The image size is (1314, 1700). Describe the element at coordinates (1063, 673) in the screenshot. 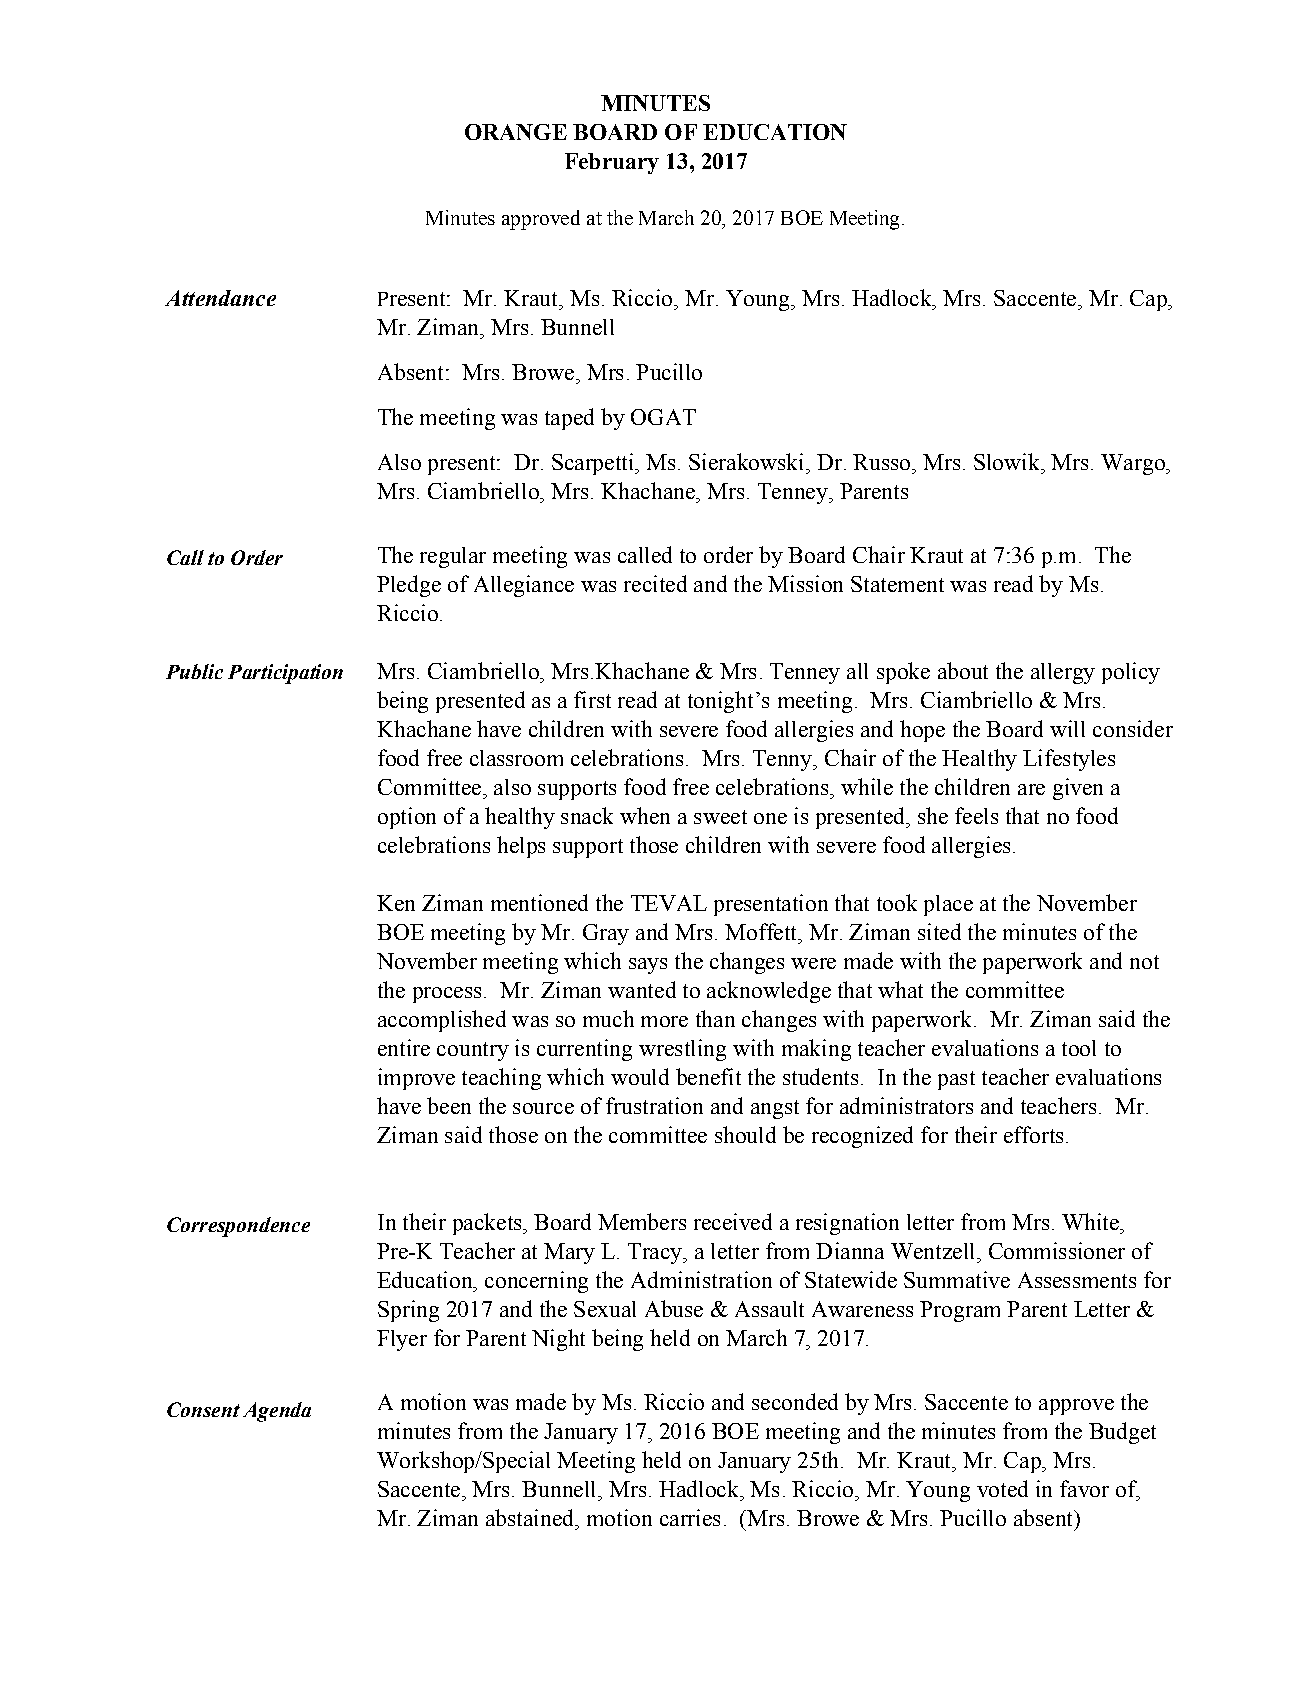

I see `allergy` at that location.
